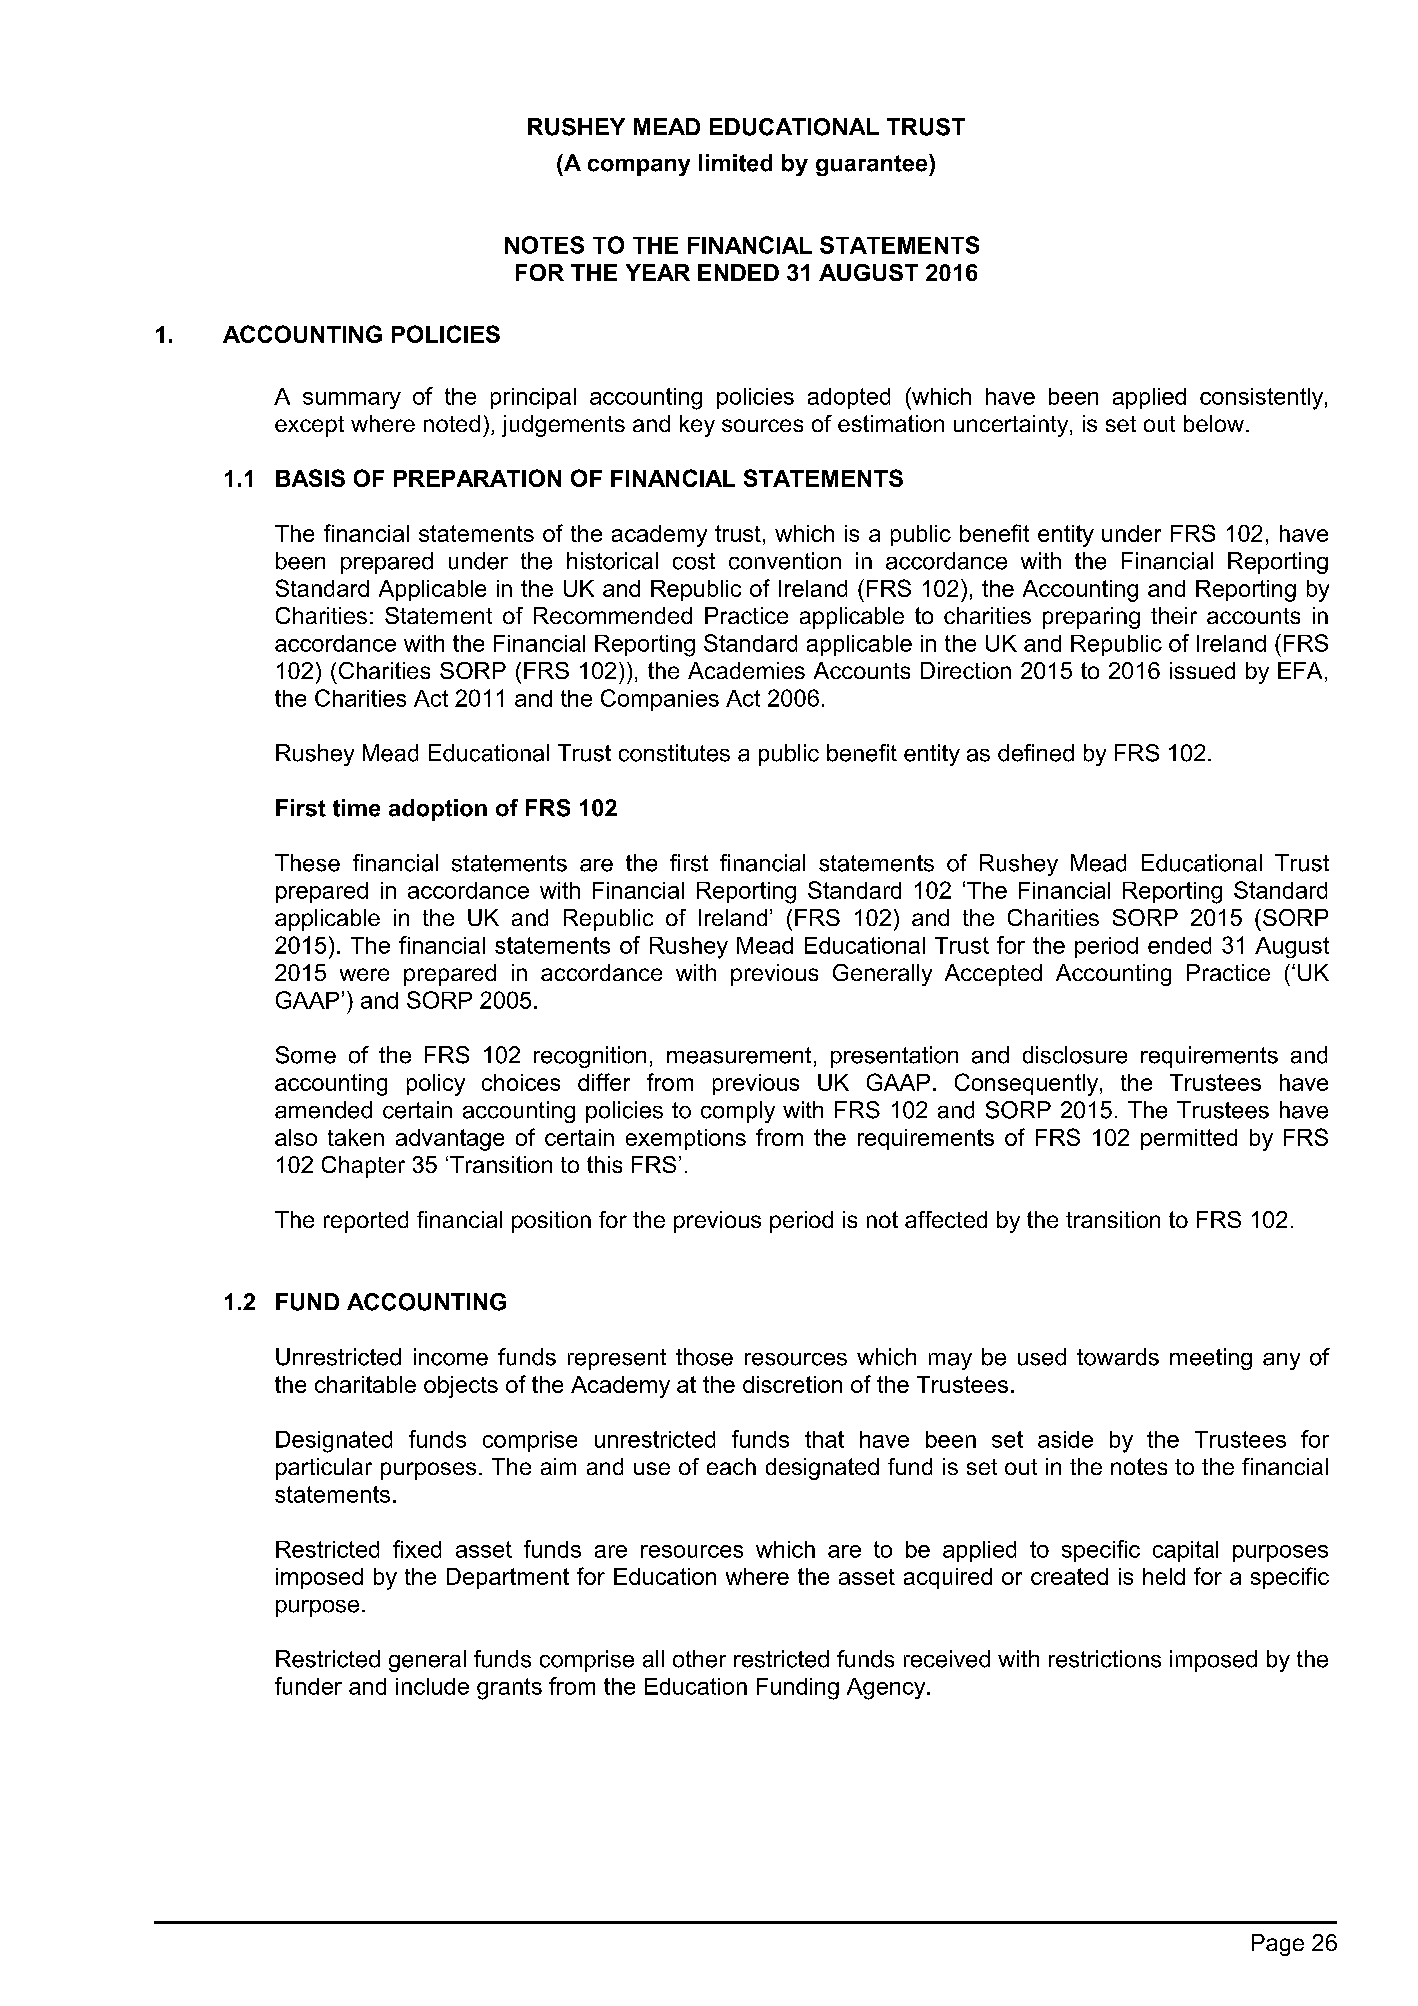 The image size is (1418, 2006). Describe the element at coordinates (436, 1085) in the screenshot. I see `policy` at that location.
